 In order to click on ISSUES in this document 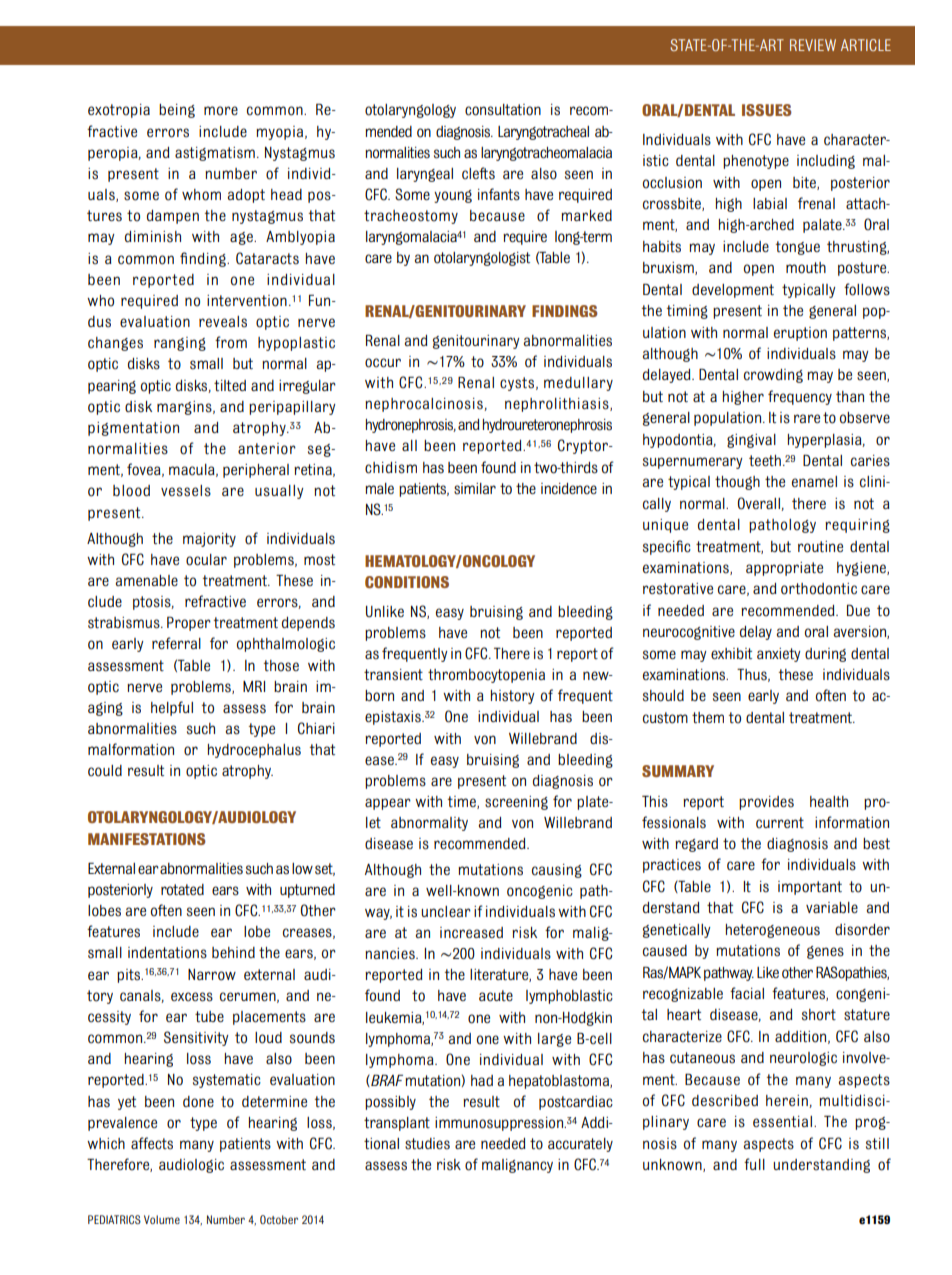, I will do `click(767, 110)`.
